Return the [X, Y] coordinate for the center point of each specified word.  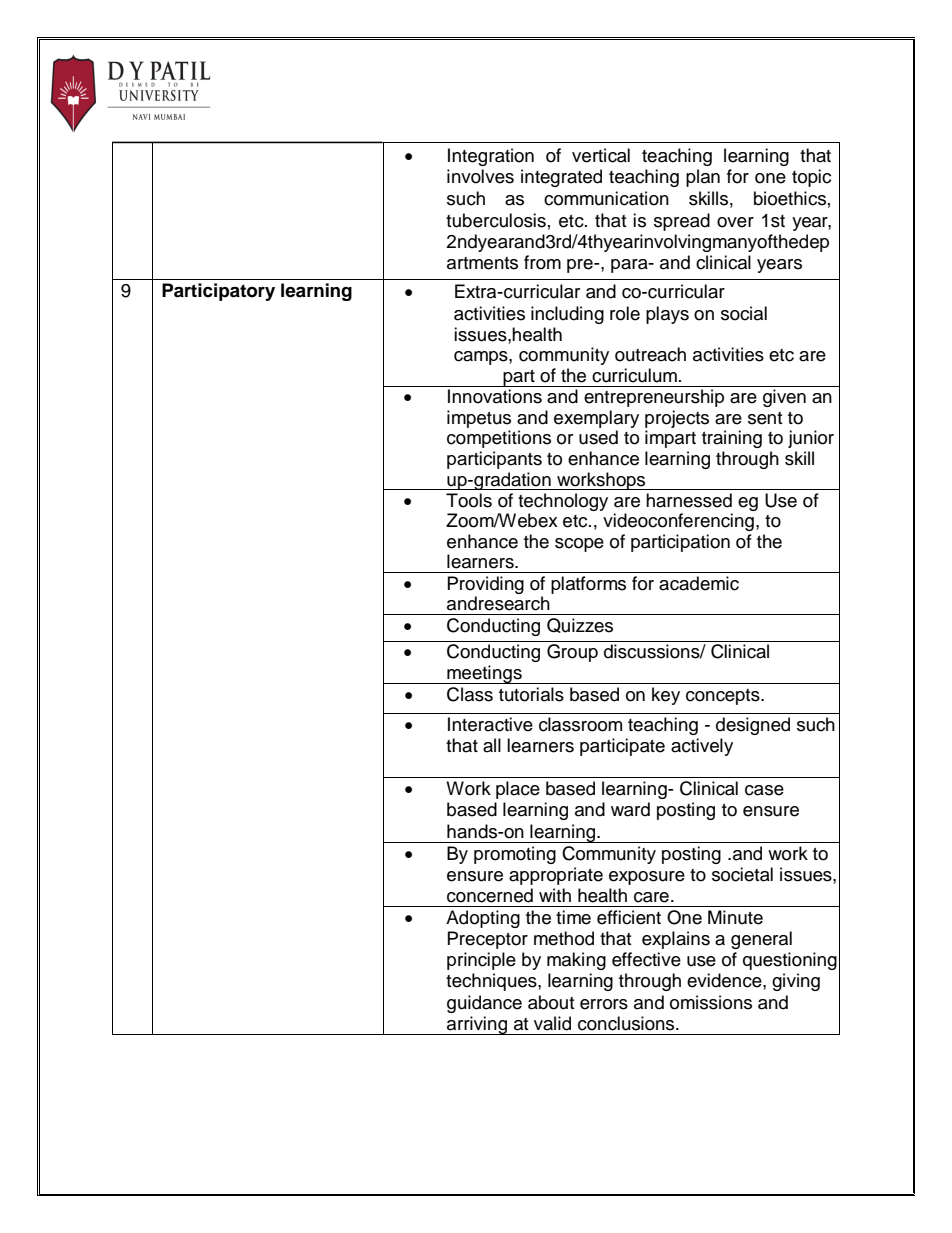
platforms [588, 585]
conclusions [627, 1023]
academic [699, 583]
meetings [484, 674]
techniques [492, 982]
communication [606, 198]
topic [811, 178]
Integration [491, 157]
